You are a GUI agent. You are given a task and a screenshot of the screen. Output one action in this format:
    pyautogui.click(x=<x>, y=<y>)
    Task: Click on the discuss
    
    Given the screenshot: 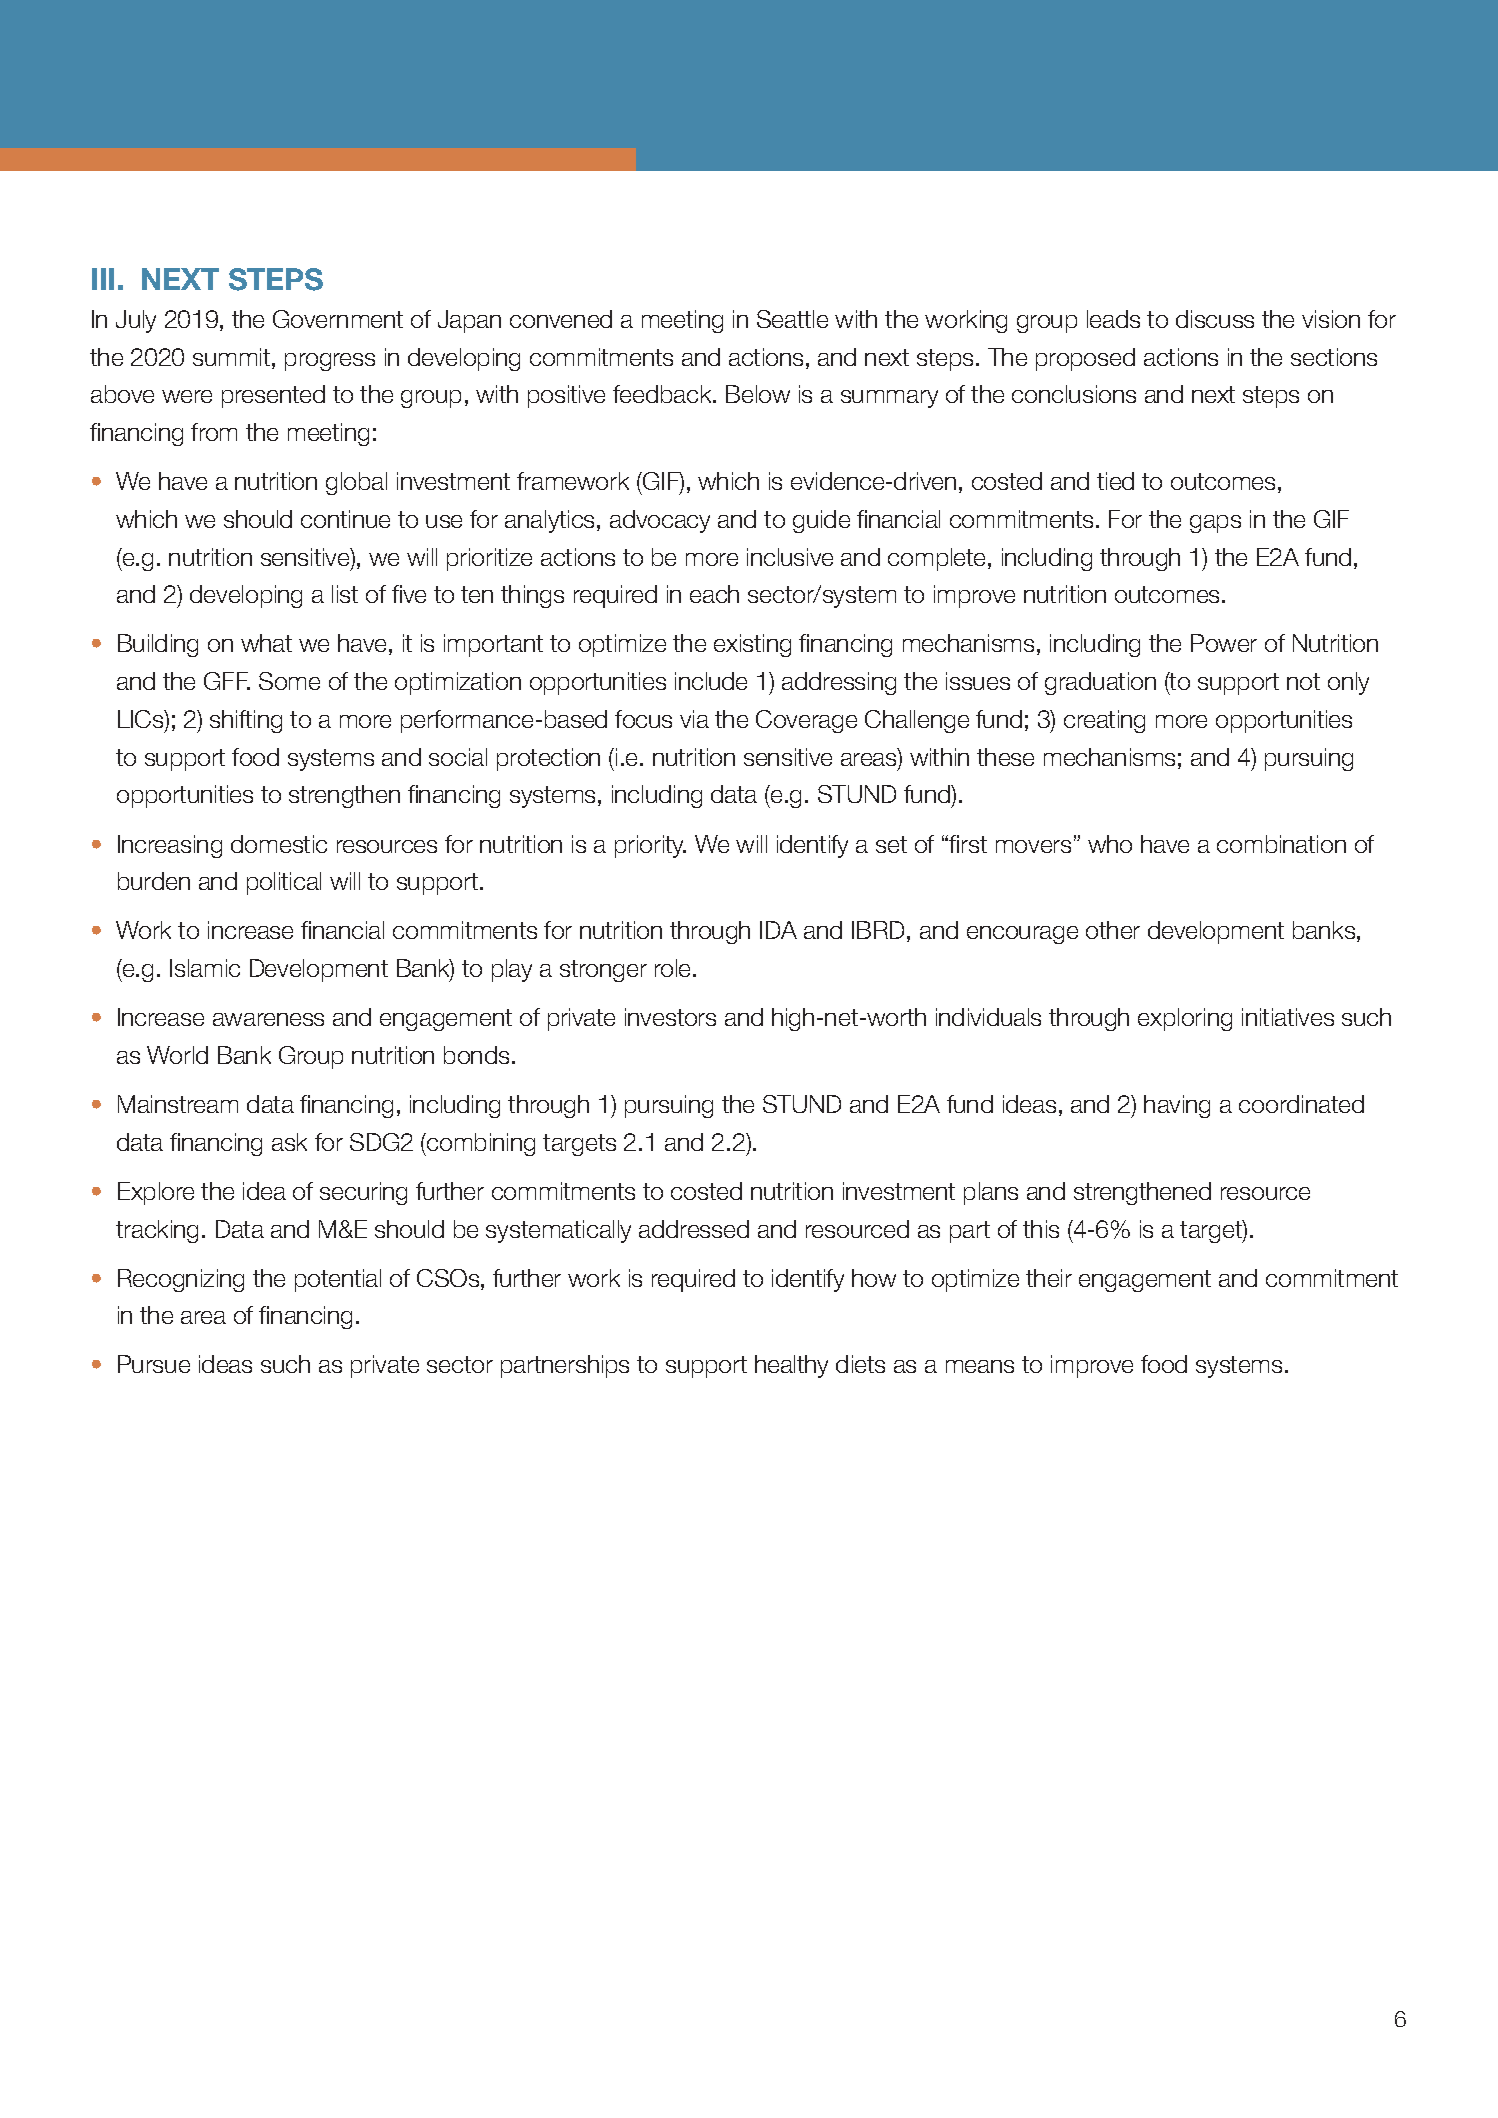 What is the action you would take?
    pyautogui.click(x=1215, y=319)
